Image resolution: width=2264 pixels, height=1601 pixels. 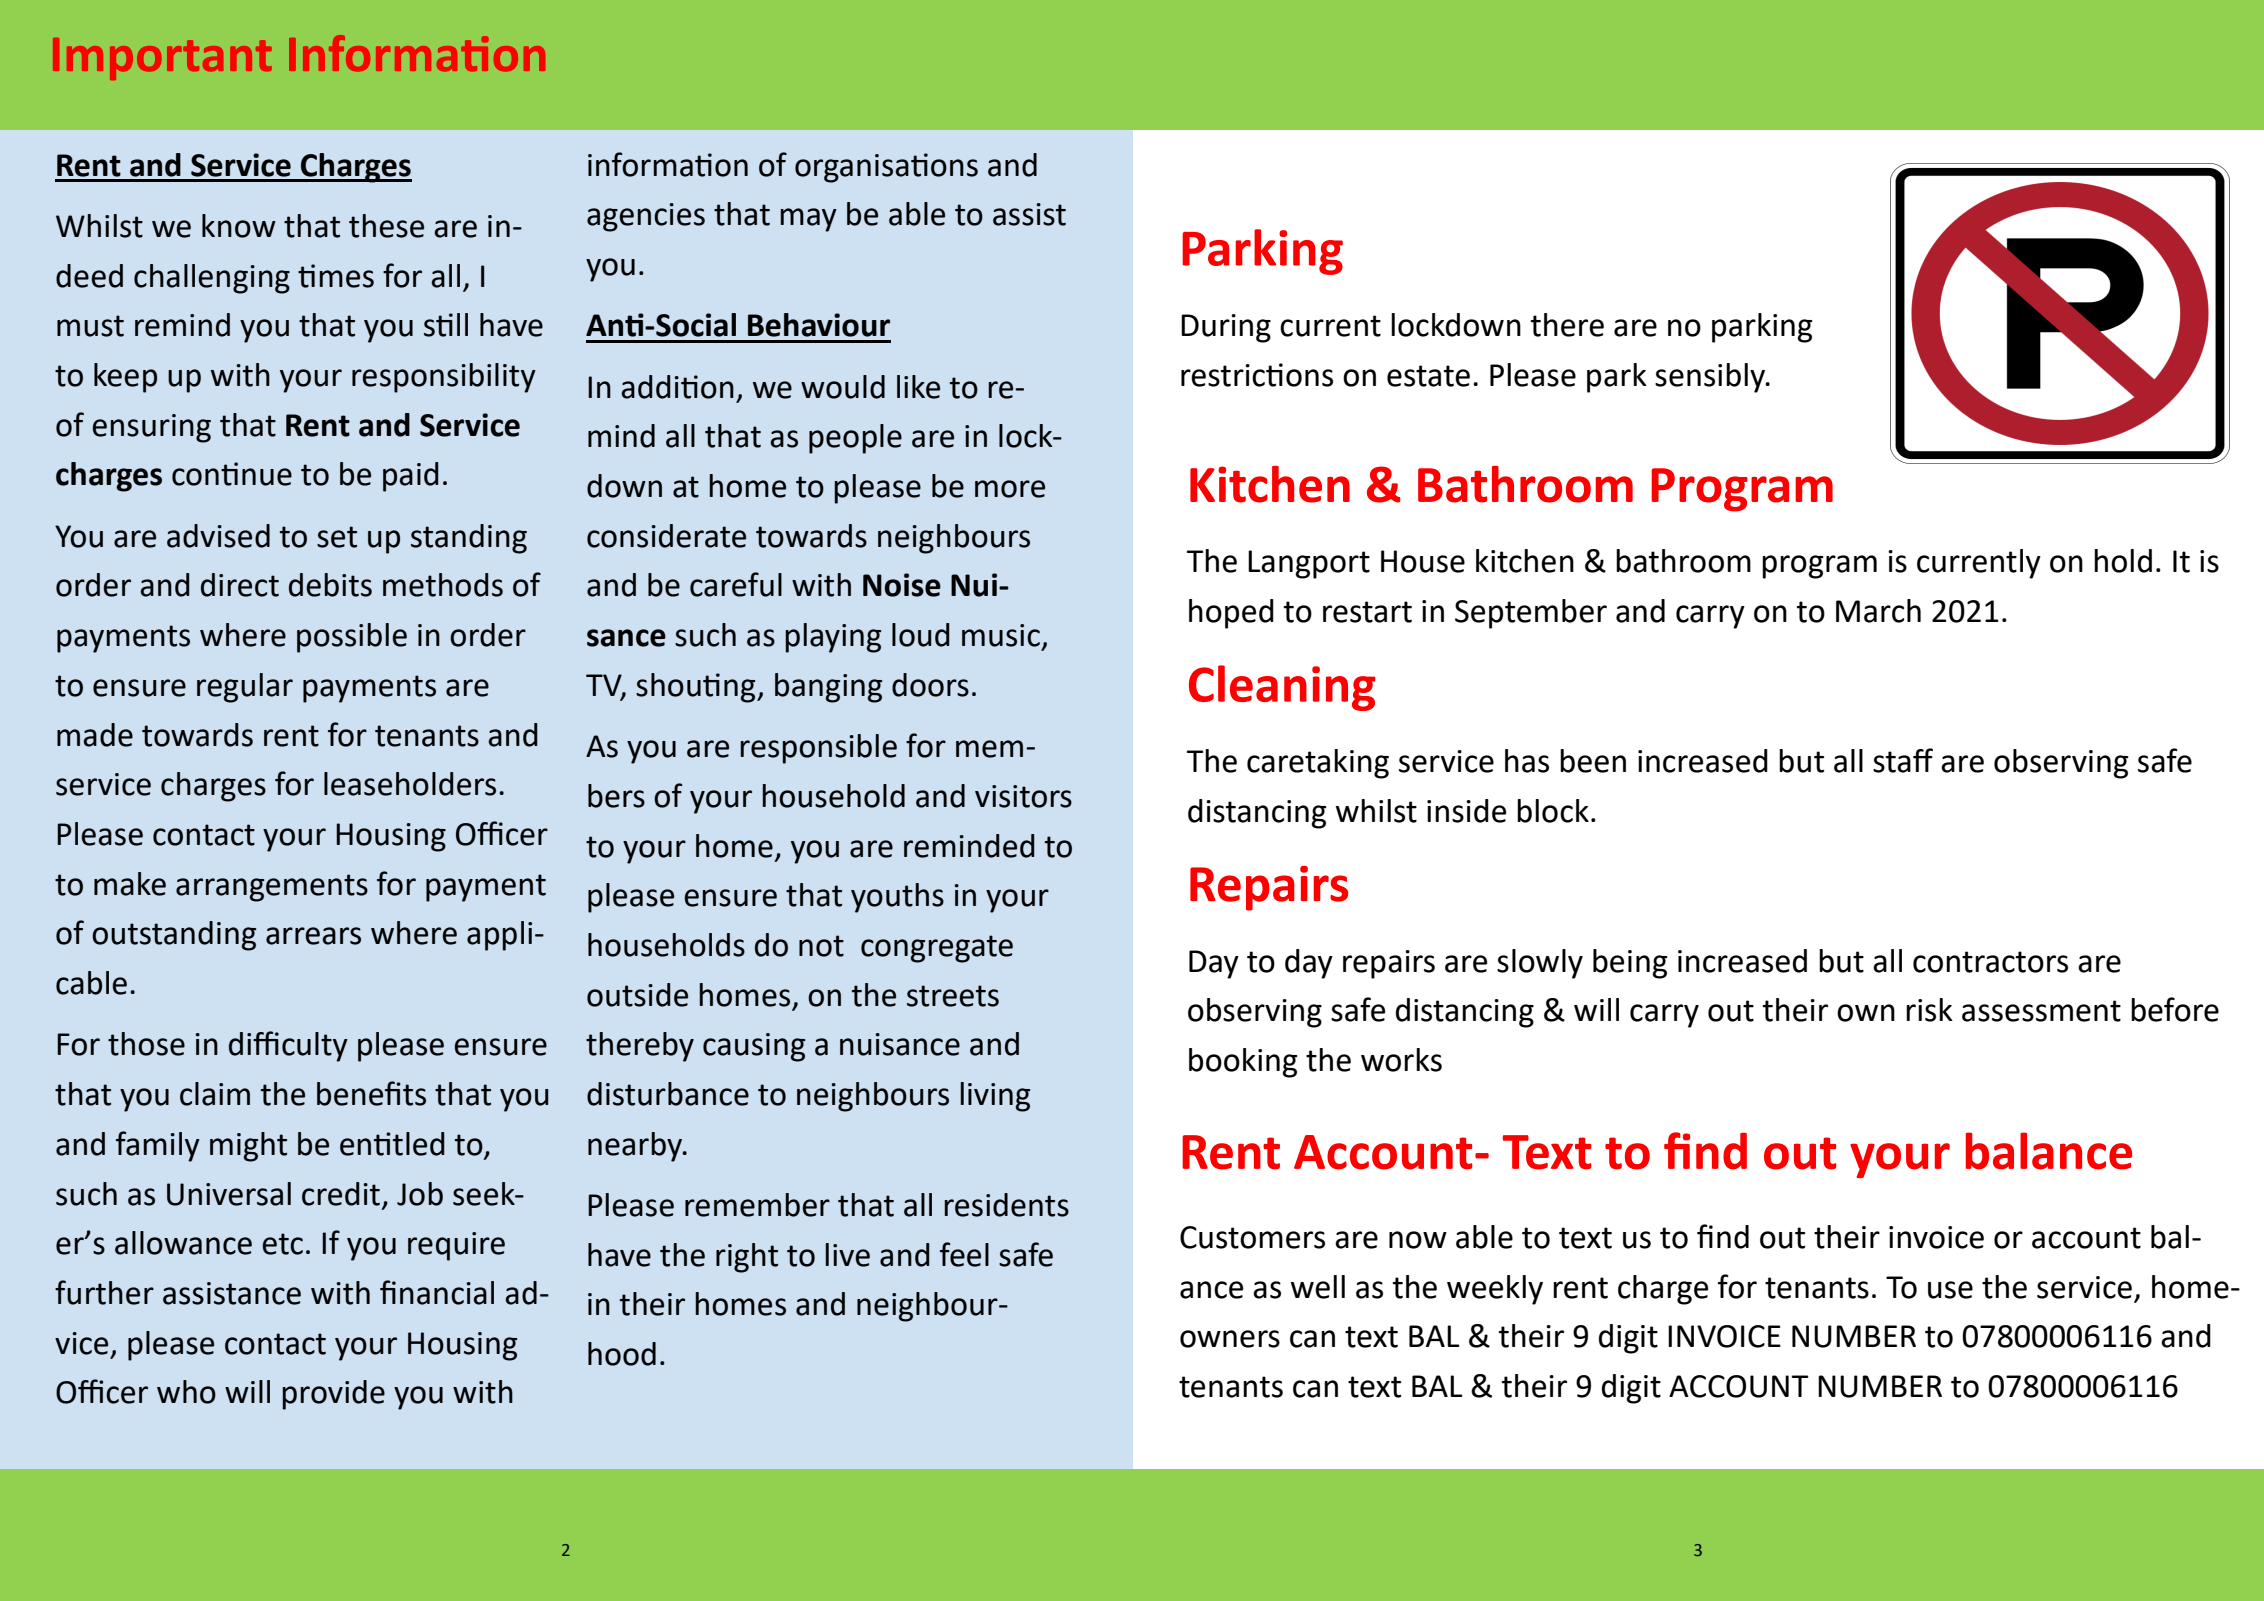 What do you see at coordinates (886, 168) in the screenshot?
I see `organisations` at bounding box center [886, 168].
